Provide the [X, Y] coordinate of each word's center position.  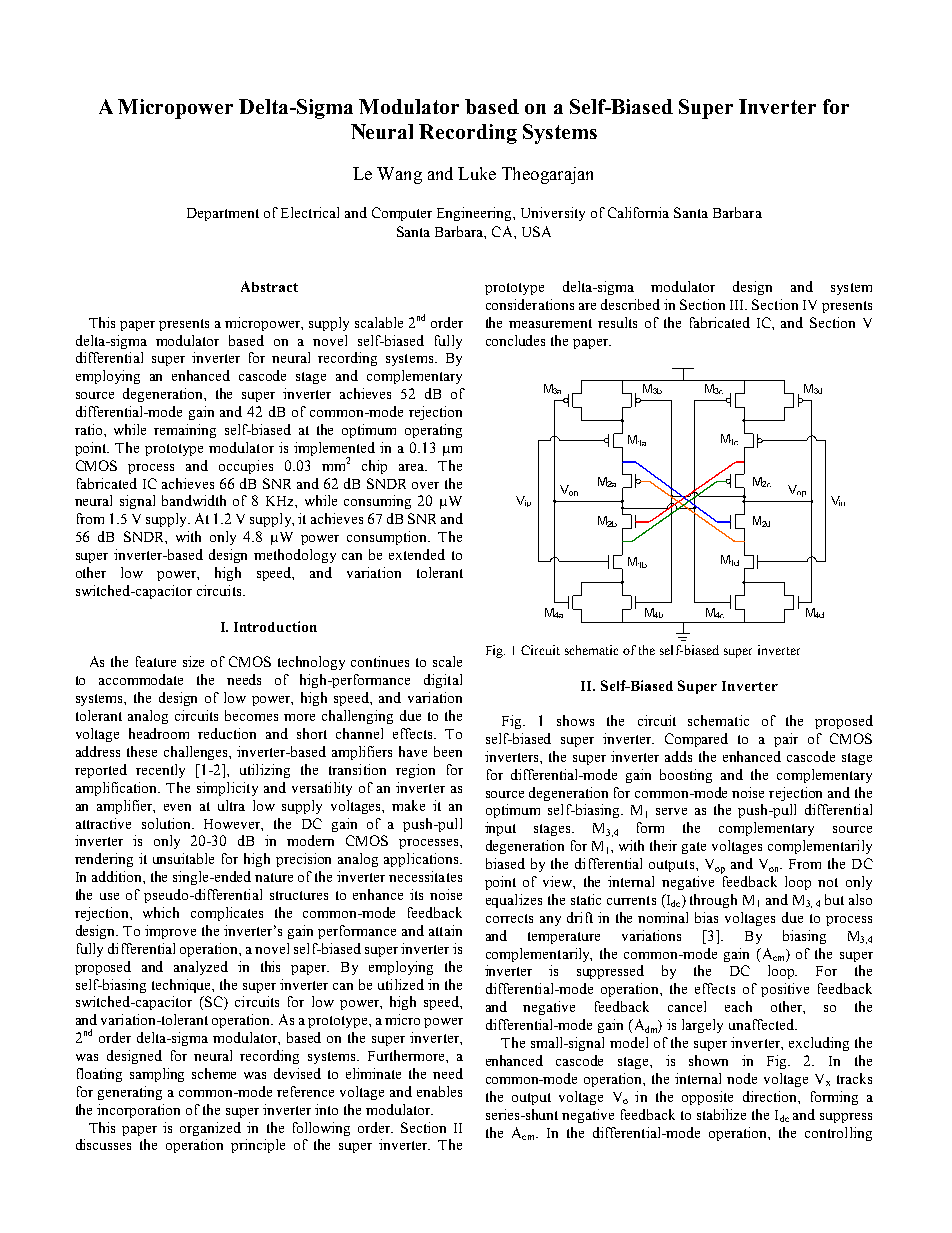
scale [447, 661]
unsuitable [183, 858]
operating [433, 431]
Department [223, 214]
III [738, 305]
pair [786, 740]
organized [210, 1129]
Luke [477, 173]
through [713, 901]
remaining [185, 431]
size [193, 661]
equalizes [514, 901]
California [638, 212]
